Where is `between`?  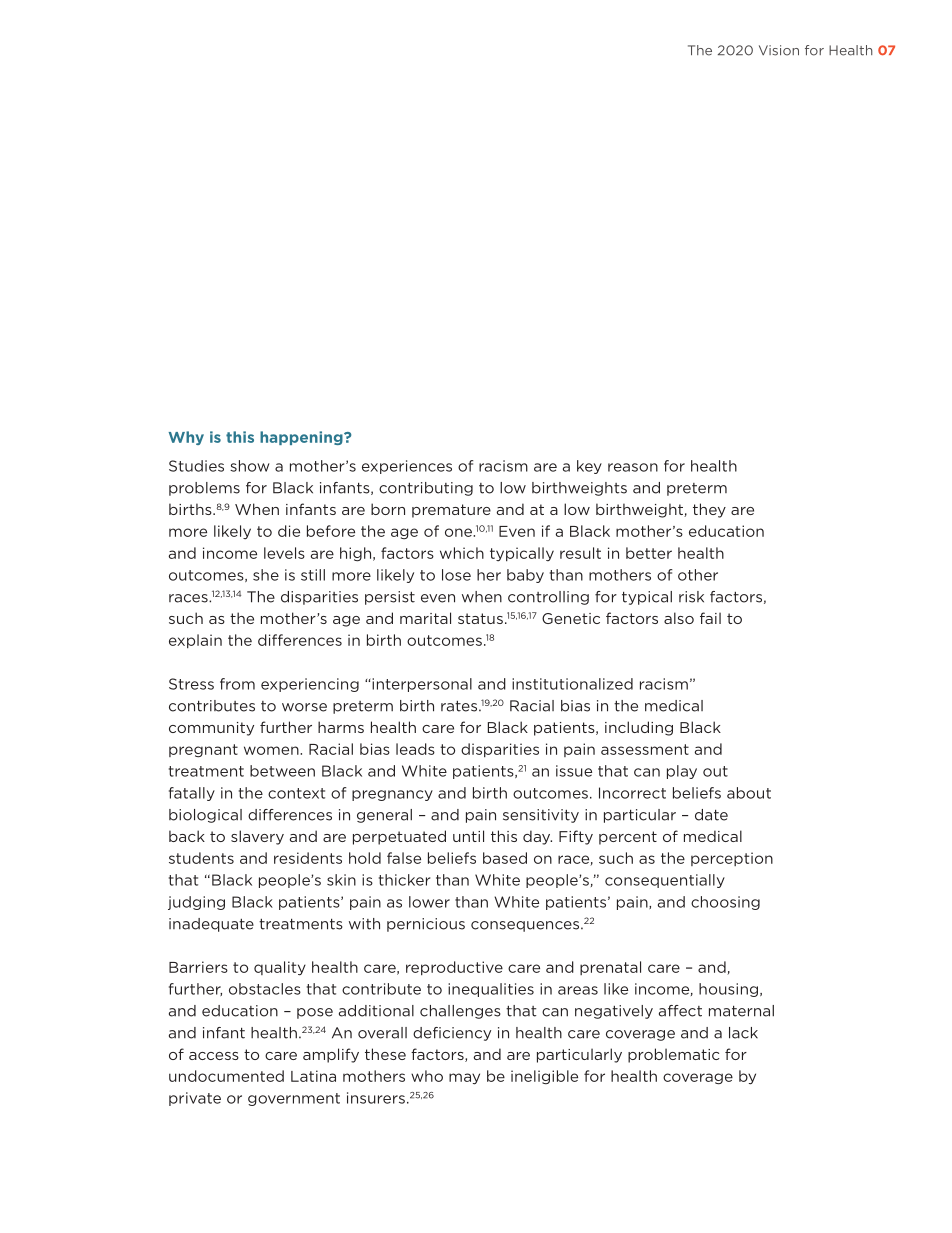 between is located at coordinates (282, 771).
